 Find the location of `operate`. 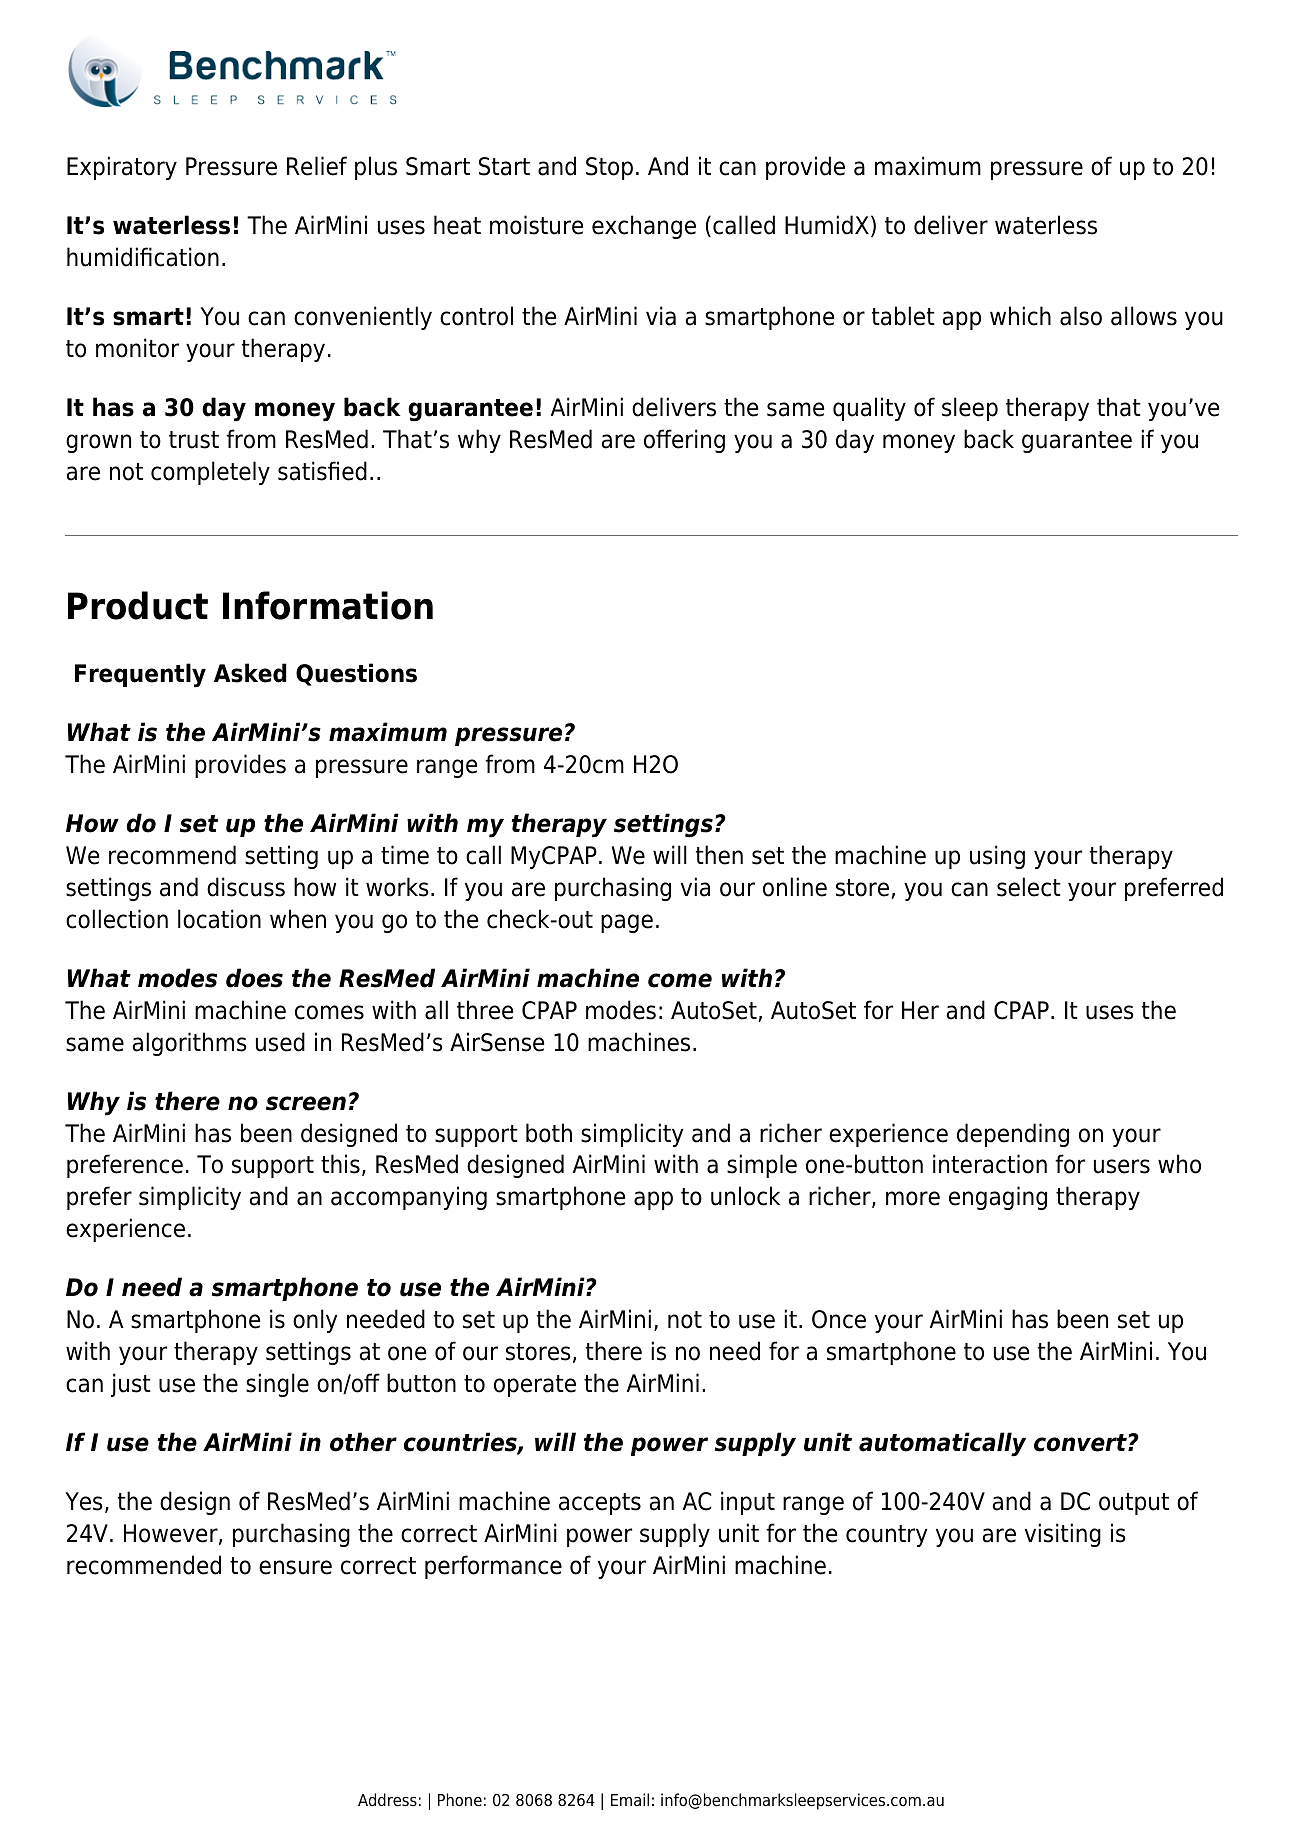

operate is located at coordinates (535, 1386).
